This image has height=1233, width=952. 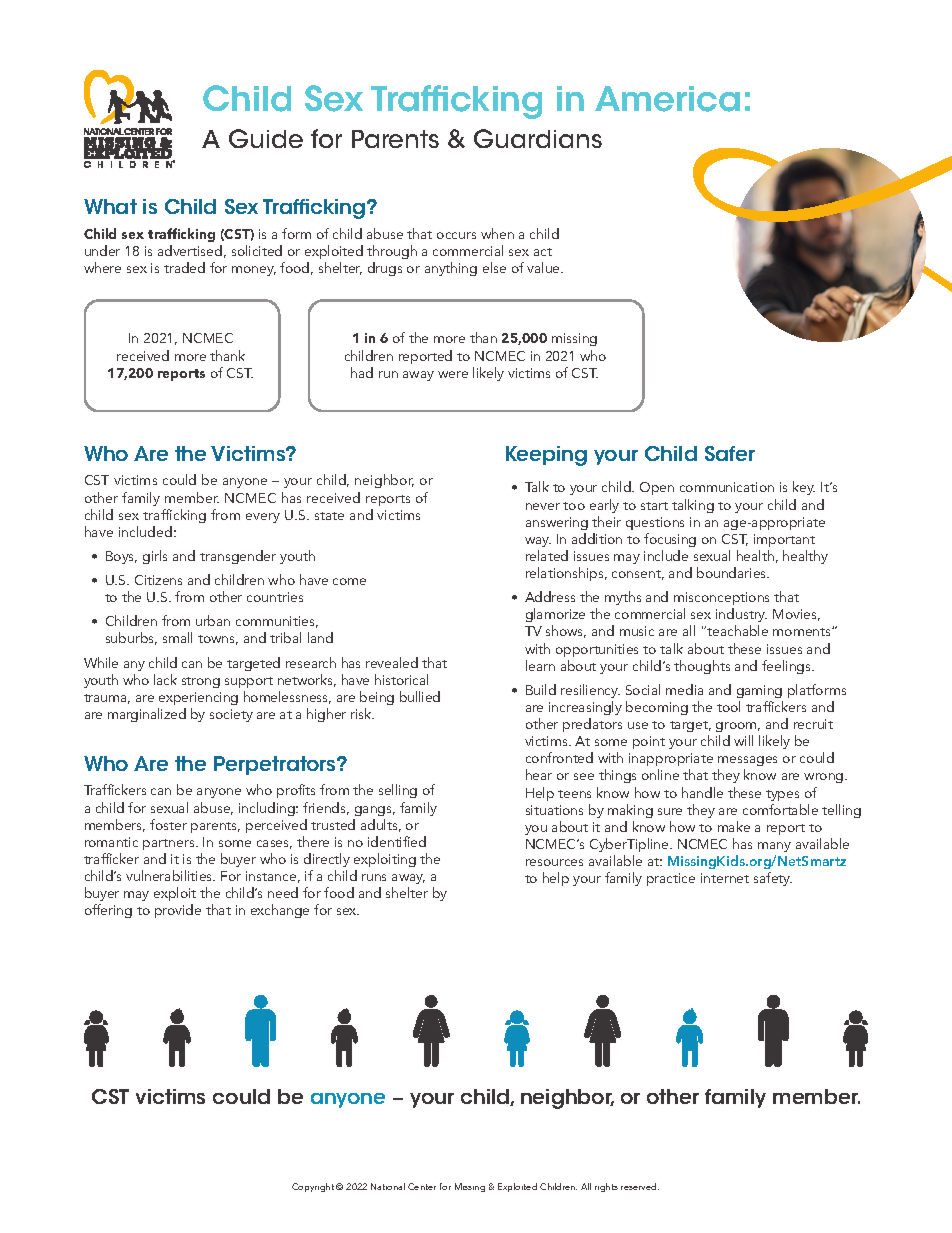 What do you see at coordinates (540, 665) in the image?
I see `learn` at bounding box center [540, 665].
